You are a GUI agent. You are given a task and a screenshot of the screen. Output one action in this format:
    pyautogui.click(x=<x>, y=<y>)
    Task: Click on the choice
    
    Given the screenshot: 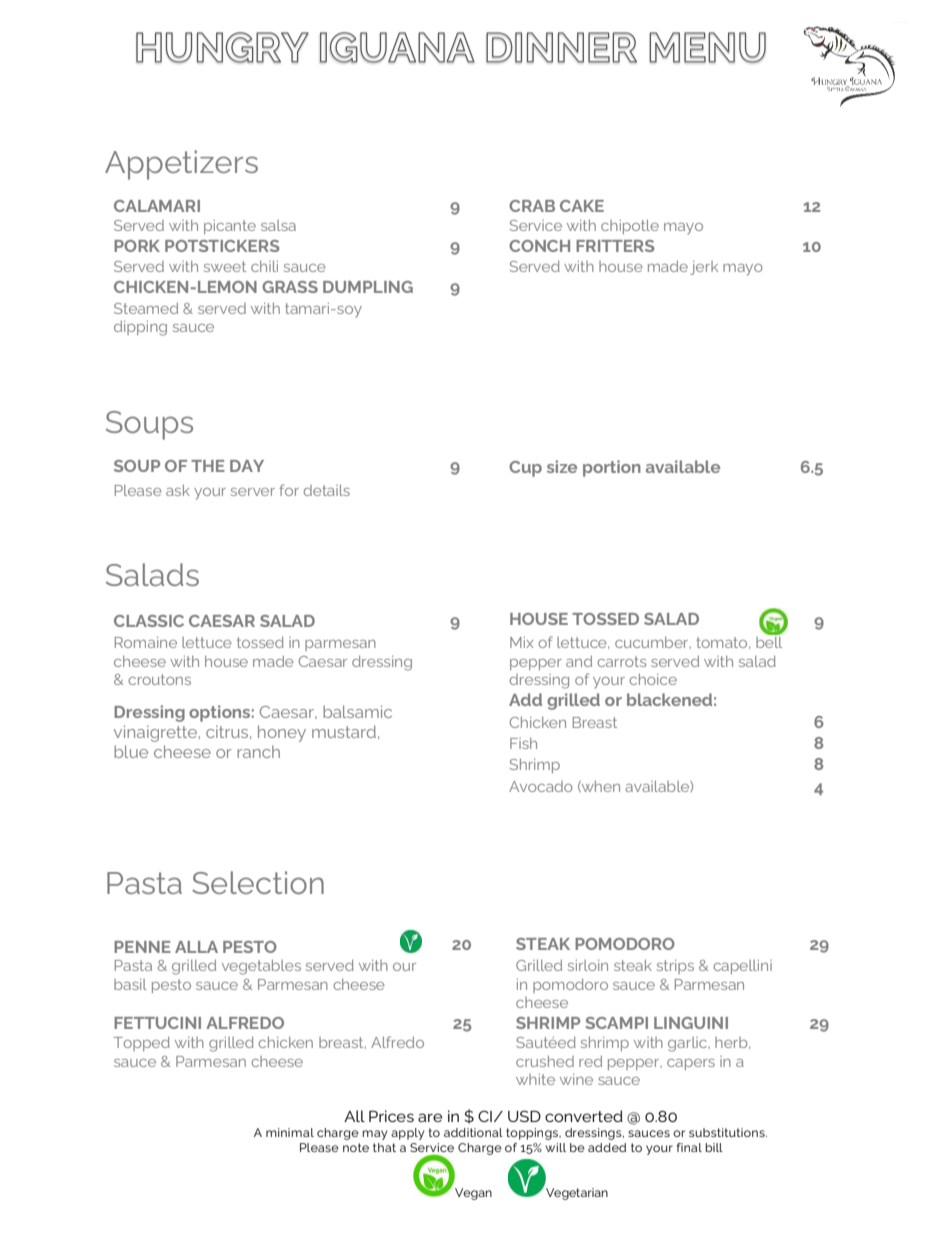 What is the action you would take?
    pyautogui.click(x=653, y=679)
